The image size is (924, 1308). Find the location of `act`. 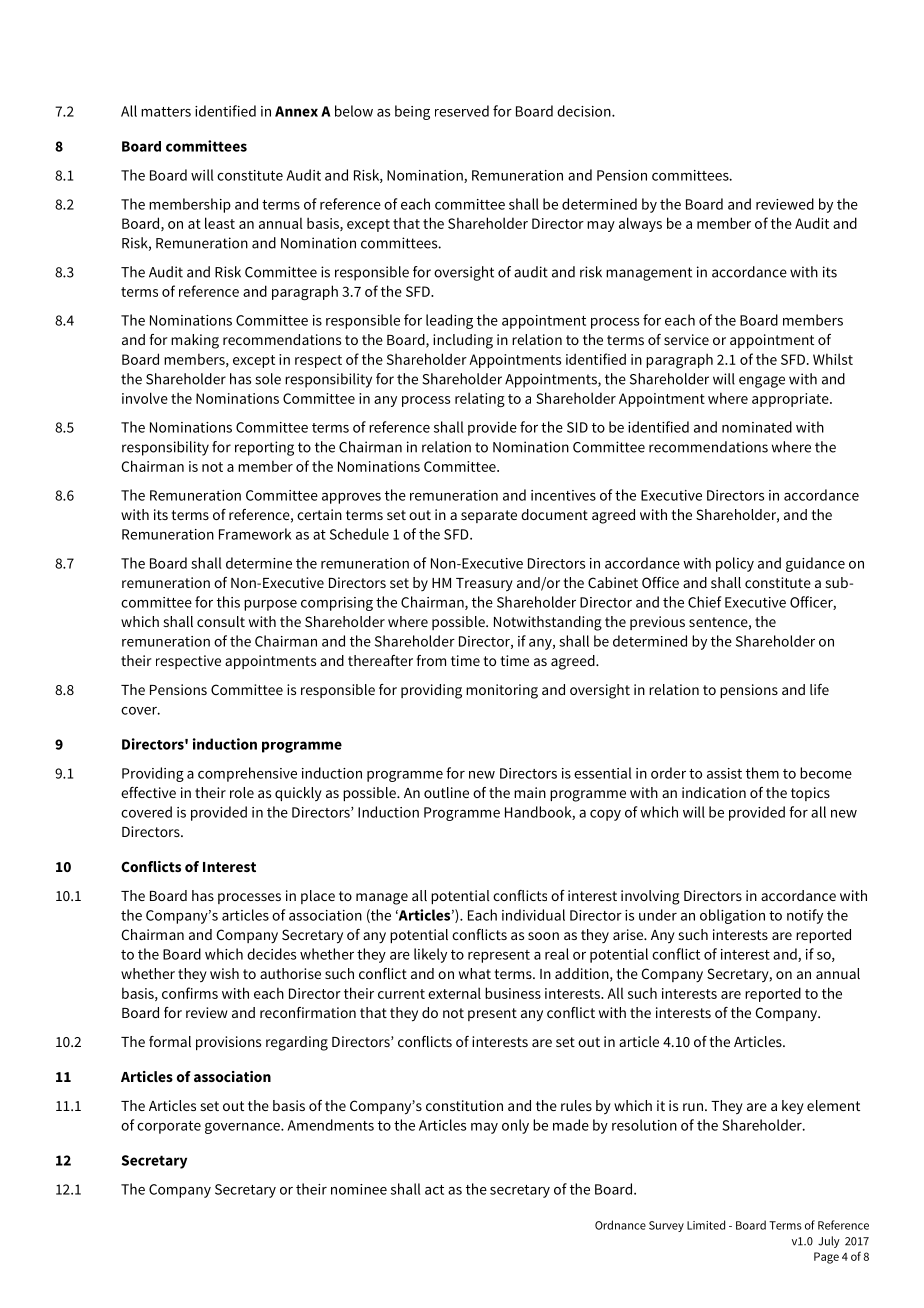

act is located at coordinates (434, 1190).
